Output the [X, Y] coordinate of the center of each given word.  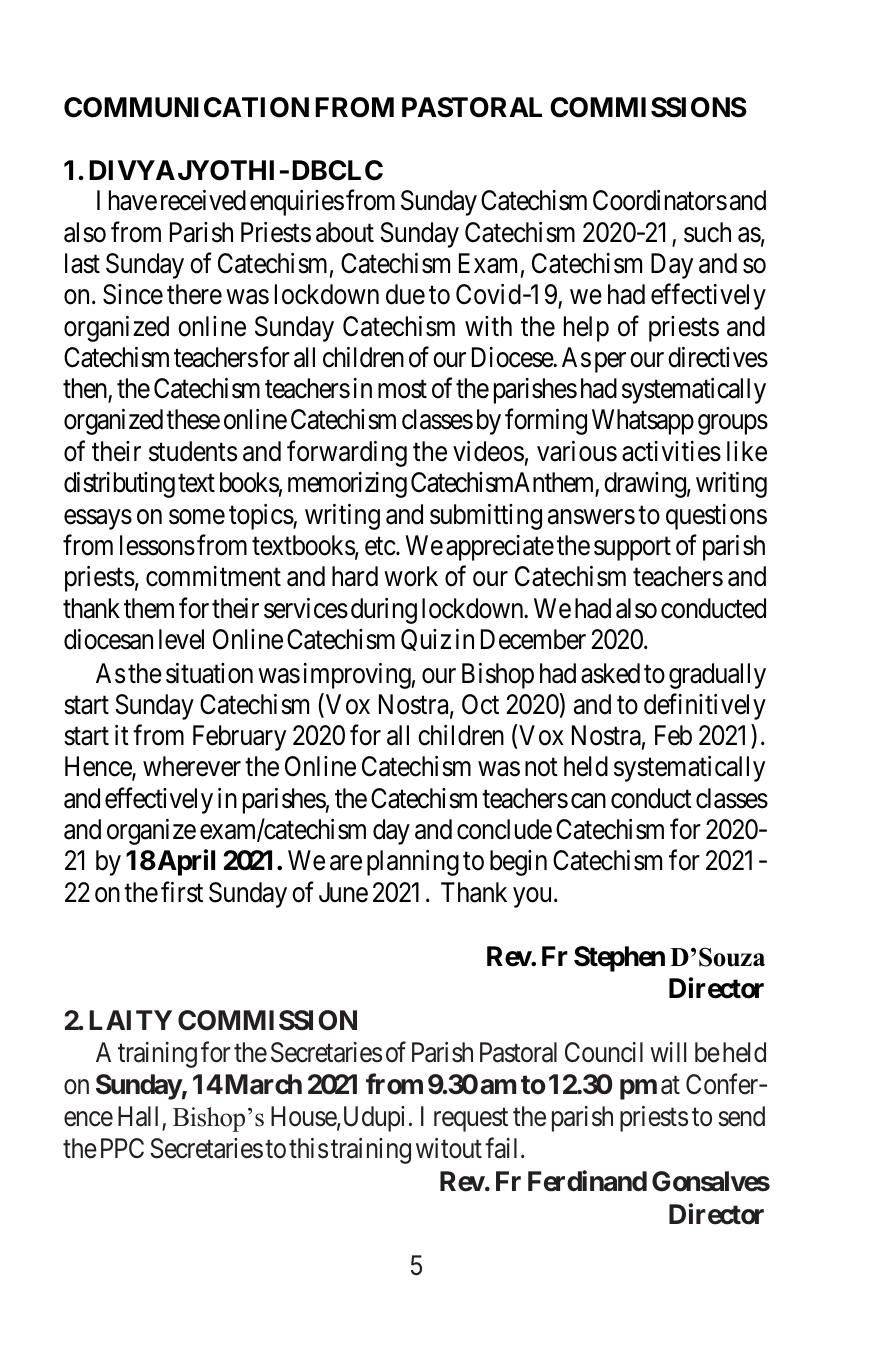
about [345, 232]
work [411, 576]
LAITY [131, 1020]
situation [209, 673]
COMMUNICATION [186, 107]
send [741, 1116]
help [586, 329]
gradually [717, 676]
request [471, 1120]
